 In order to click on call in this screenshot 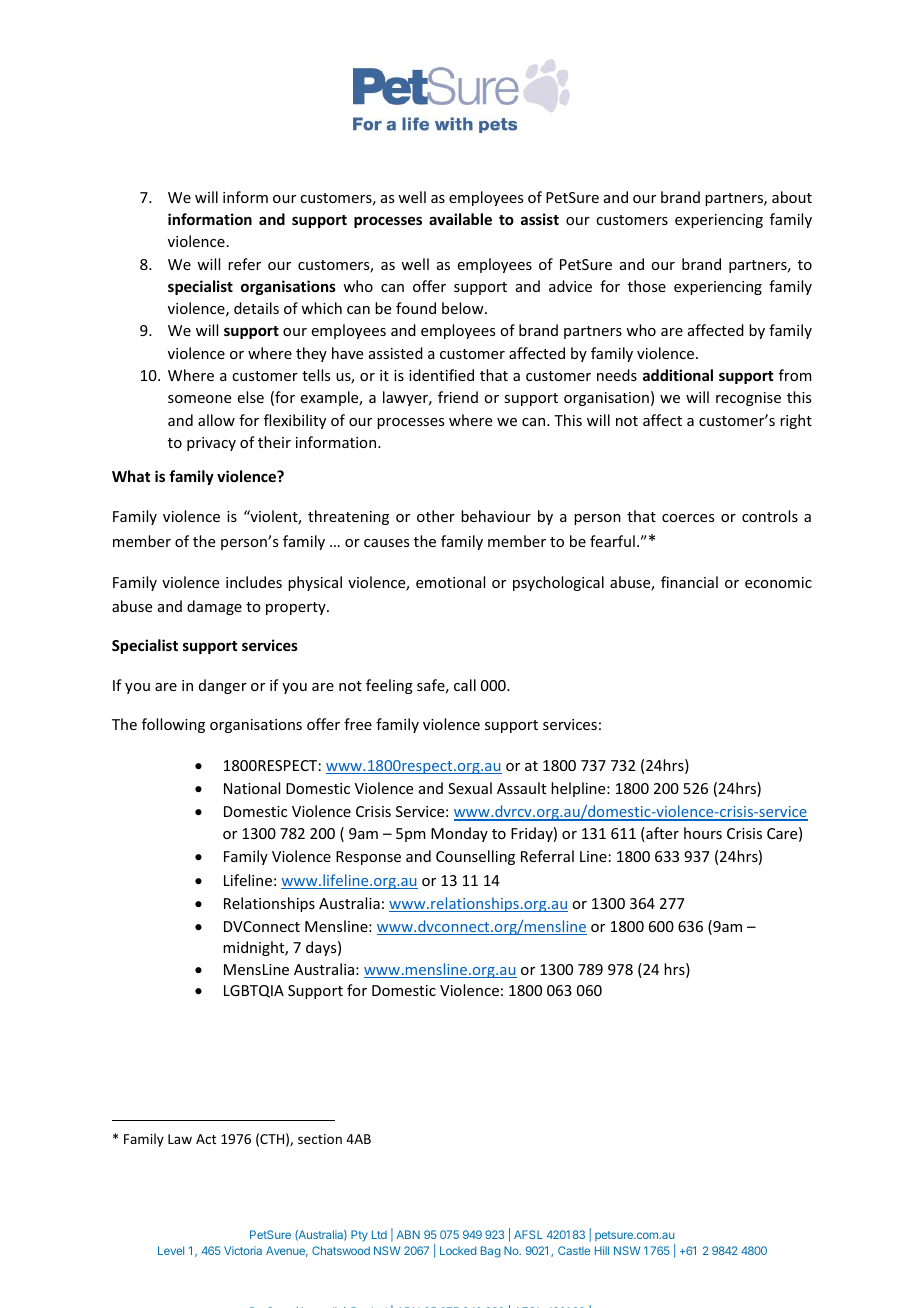, I will do `click(465, 685)`.
